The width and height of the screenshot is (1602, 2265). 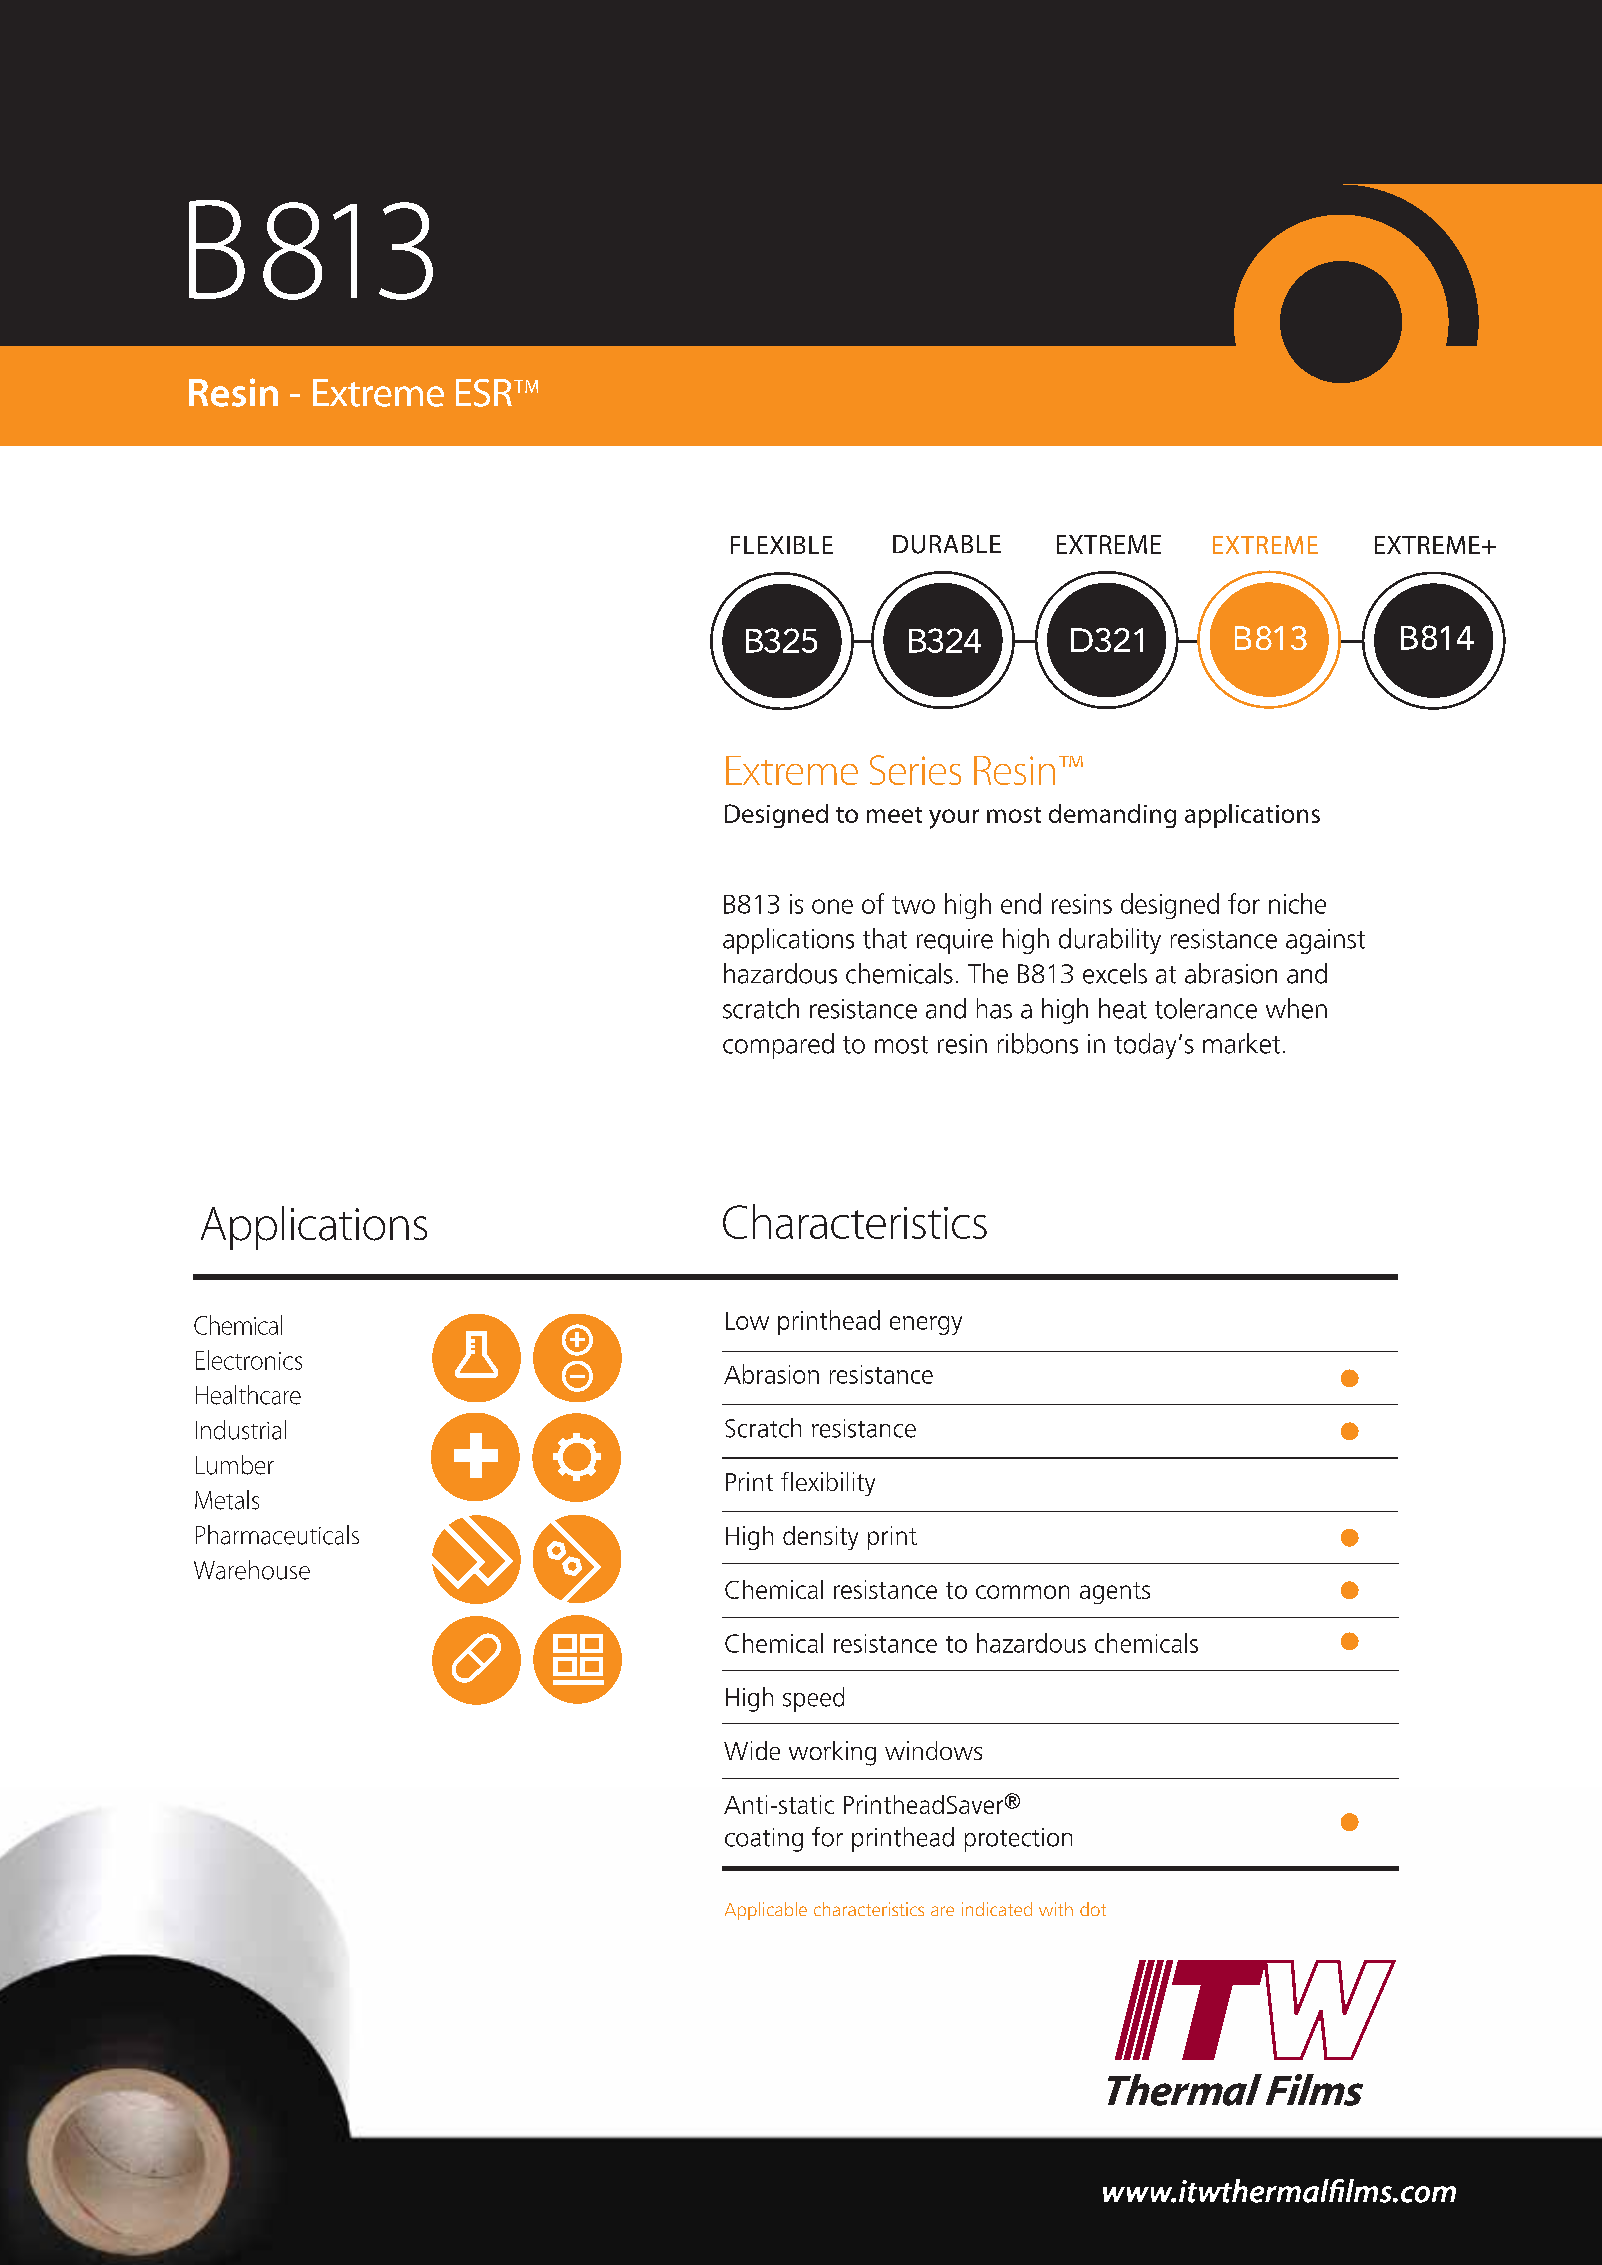 What do you see at coordinates (766, 1911) in the screenshot?
I see `Applicable` at bounding box center [766, 1911].
